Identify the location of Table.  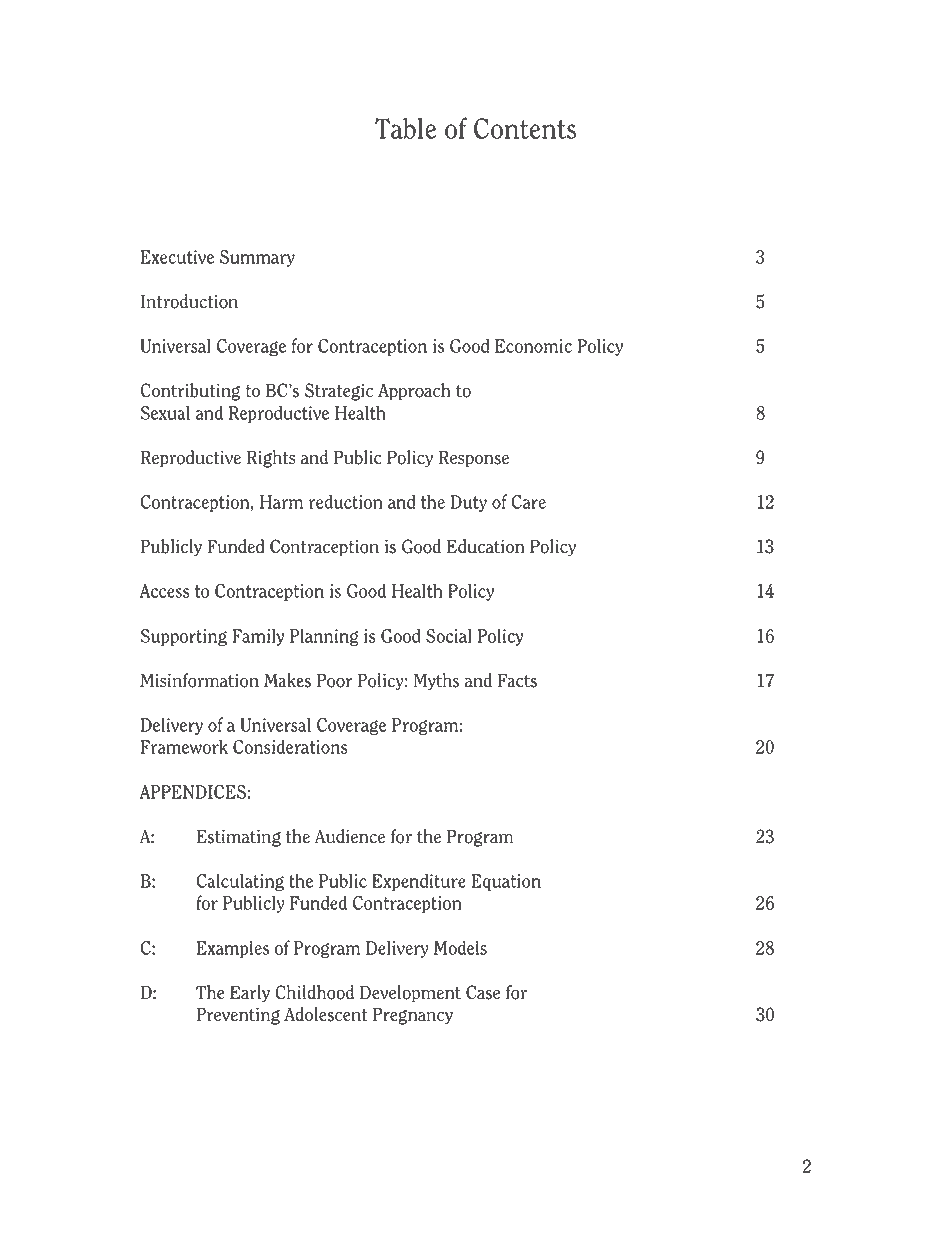
(405, 128).
